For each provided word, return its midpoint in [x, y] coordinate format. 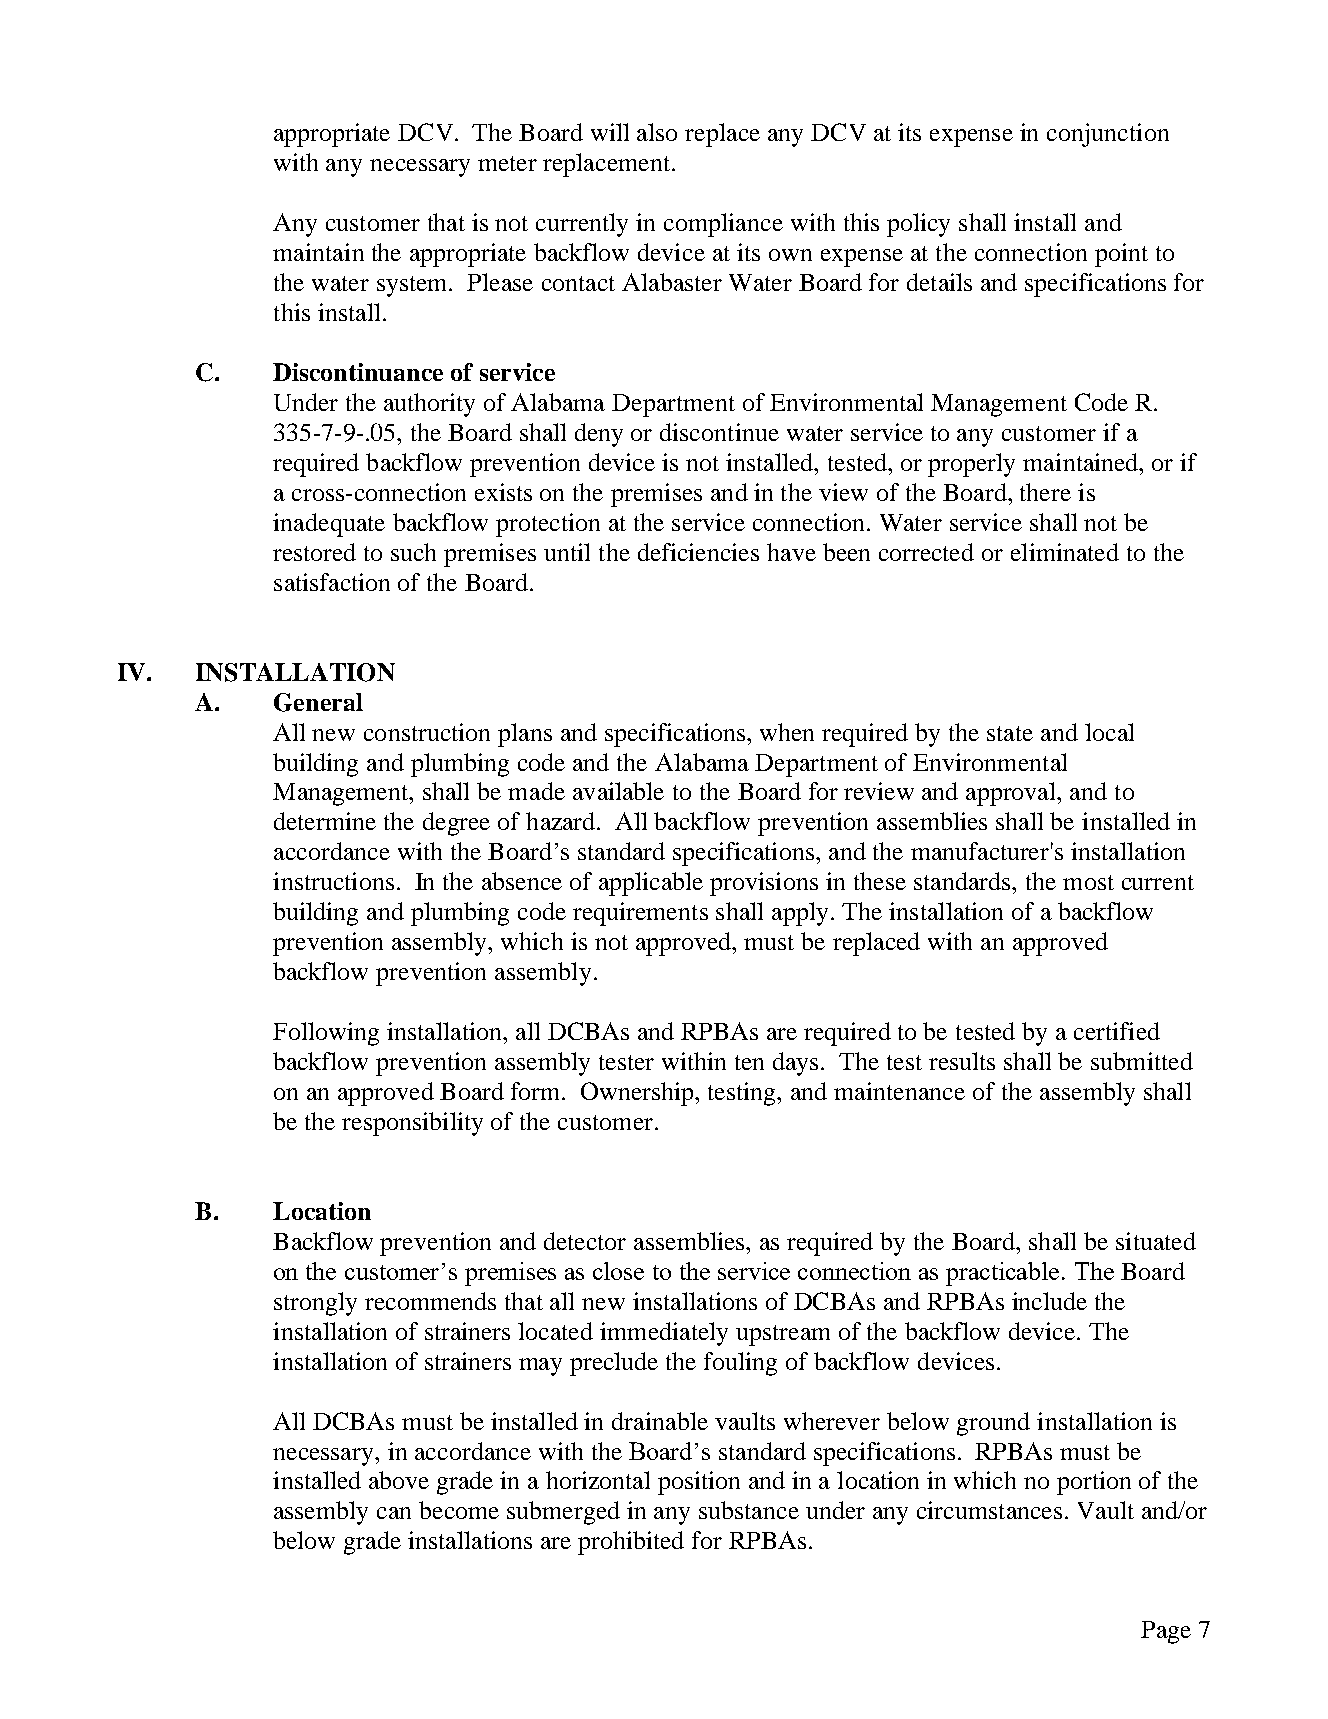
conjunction [1108, 135]
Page [1166, 1632]
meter [507, 163]
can [394, 1513]
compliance [723, 225]
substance [749, 1510]
